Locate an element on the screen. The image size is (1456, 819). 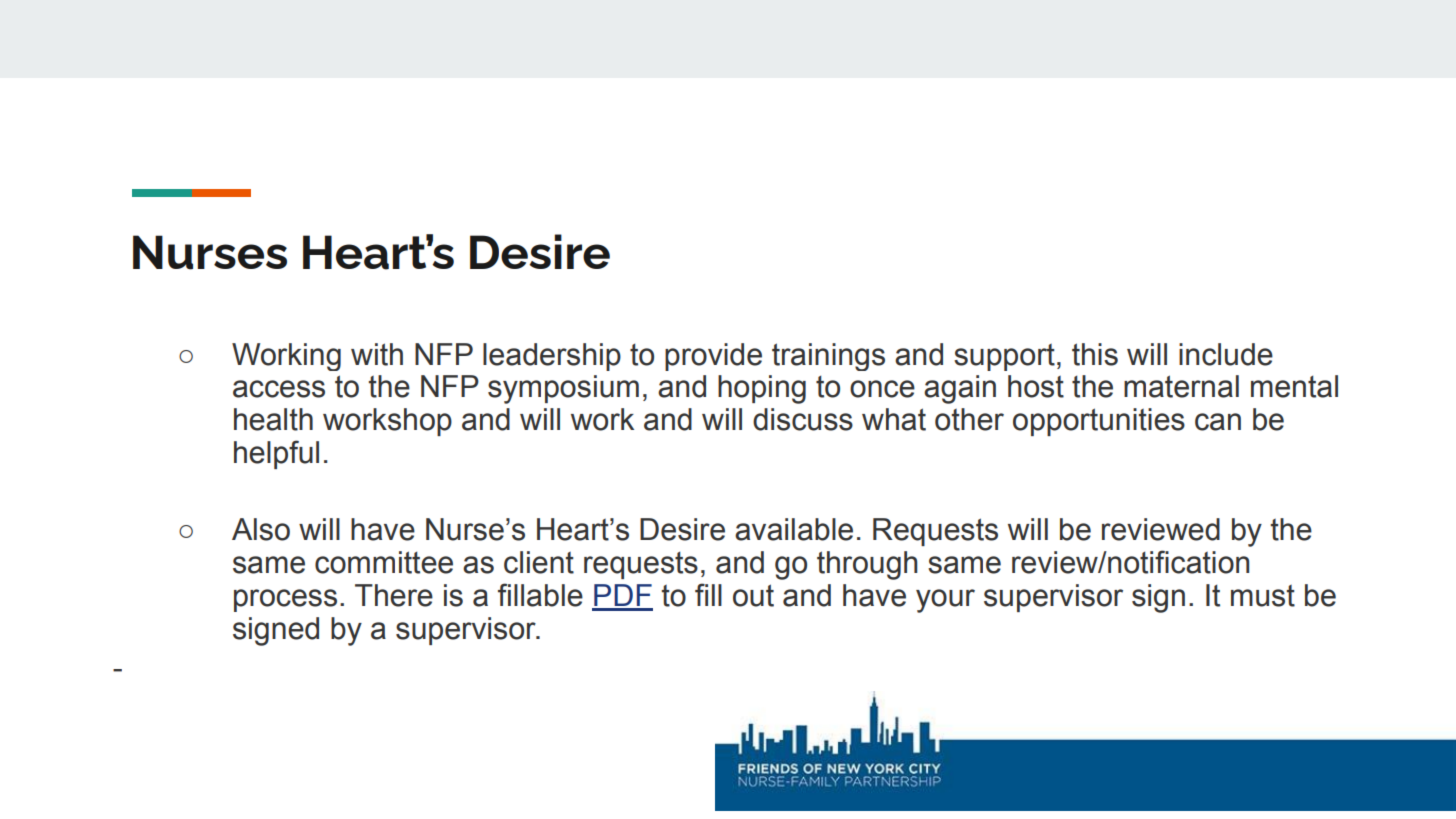
can is located at coordinates (1218, 422).
